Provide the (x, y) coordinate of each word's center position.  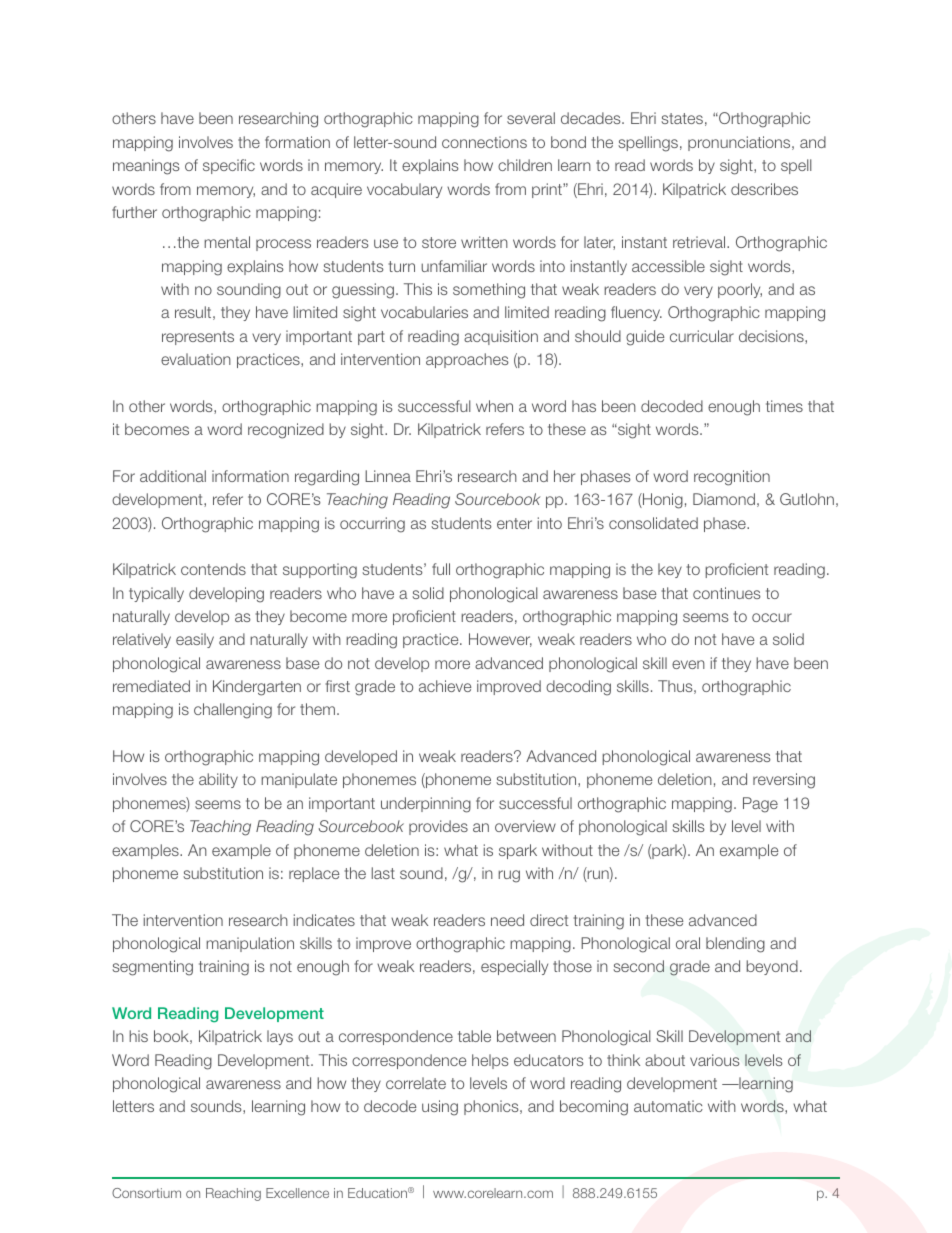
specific (229, 166)
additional (173, 476)
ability (218, 780)
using (440, 1108)
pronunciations (740, 143)
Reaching (233, 1194)
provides (438, 827)
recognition (732, 478)
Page (760, 805)
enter (514, 523)
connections (484, 142)
